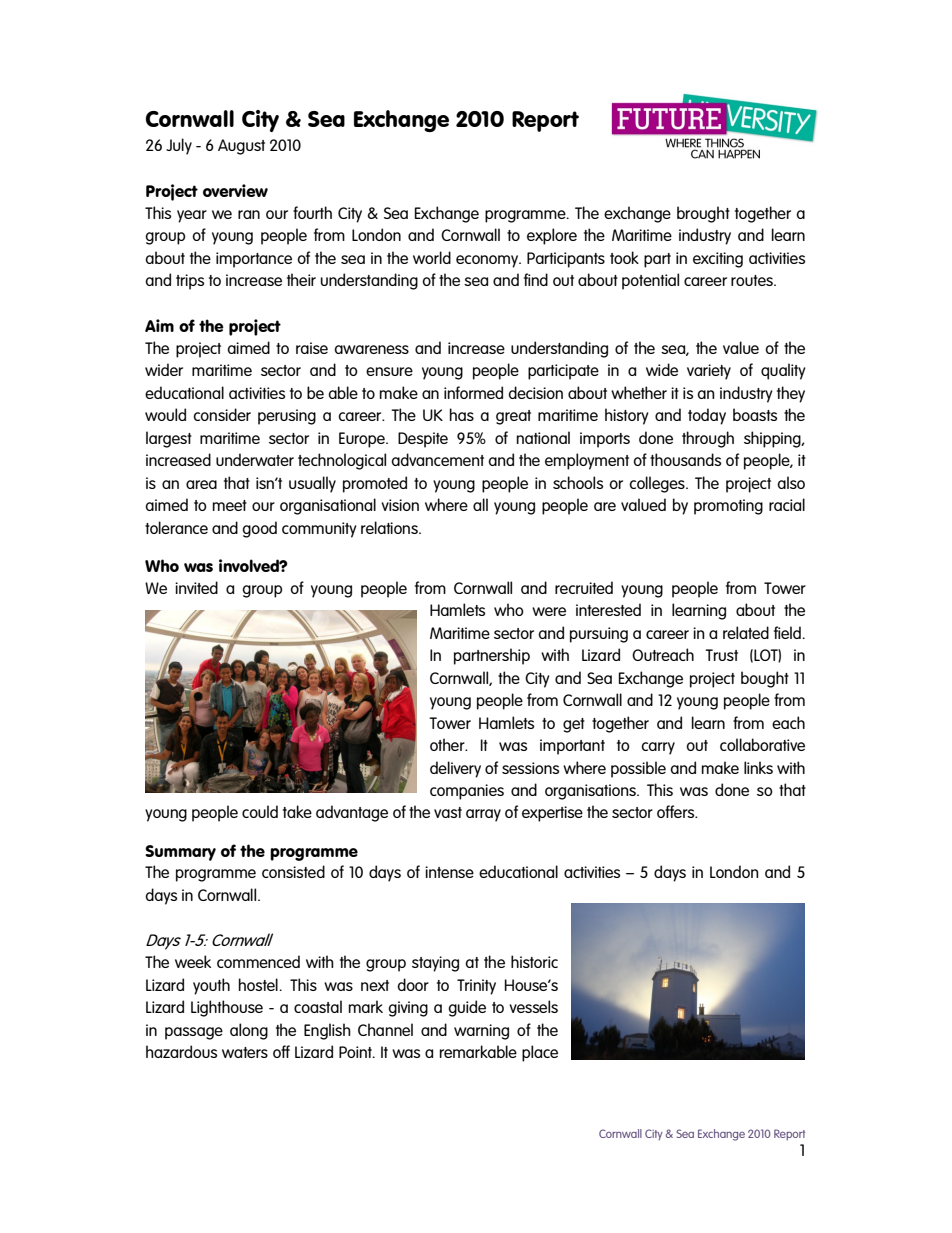  What do you see at coordinates (235, 190) in the screenshot?
I see `overview` at bounding box center [235, 190].
